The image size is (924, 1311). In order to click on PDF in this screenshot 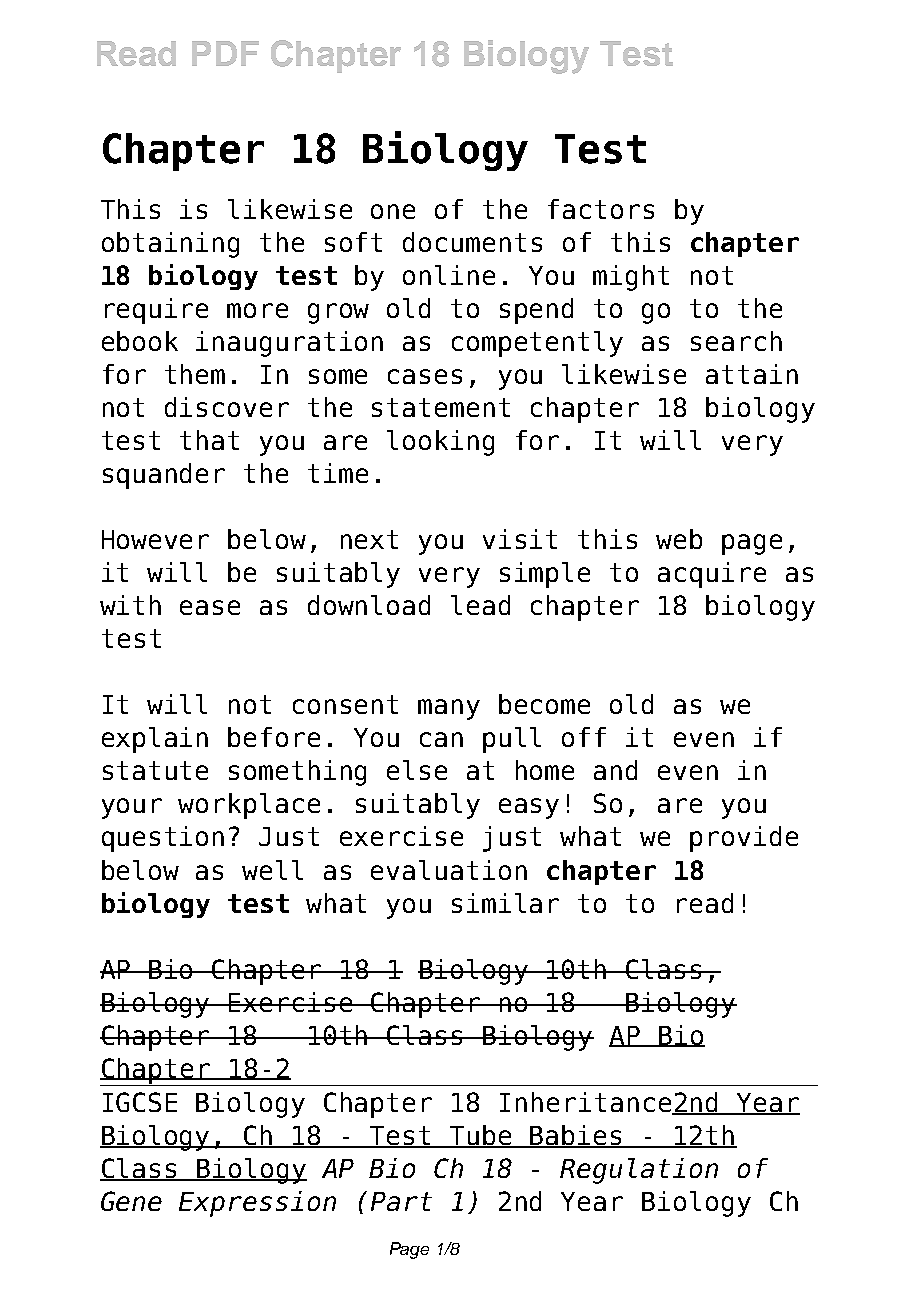, I will do `click(225, 53)`.
